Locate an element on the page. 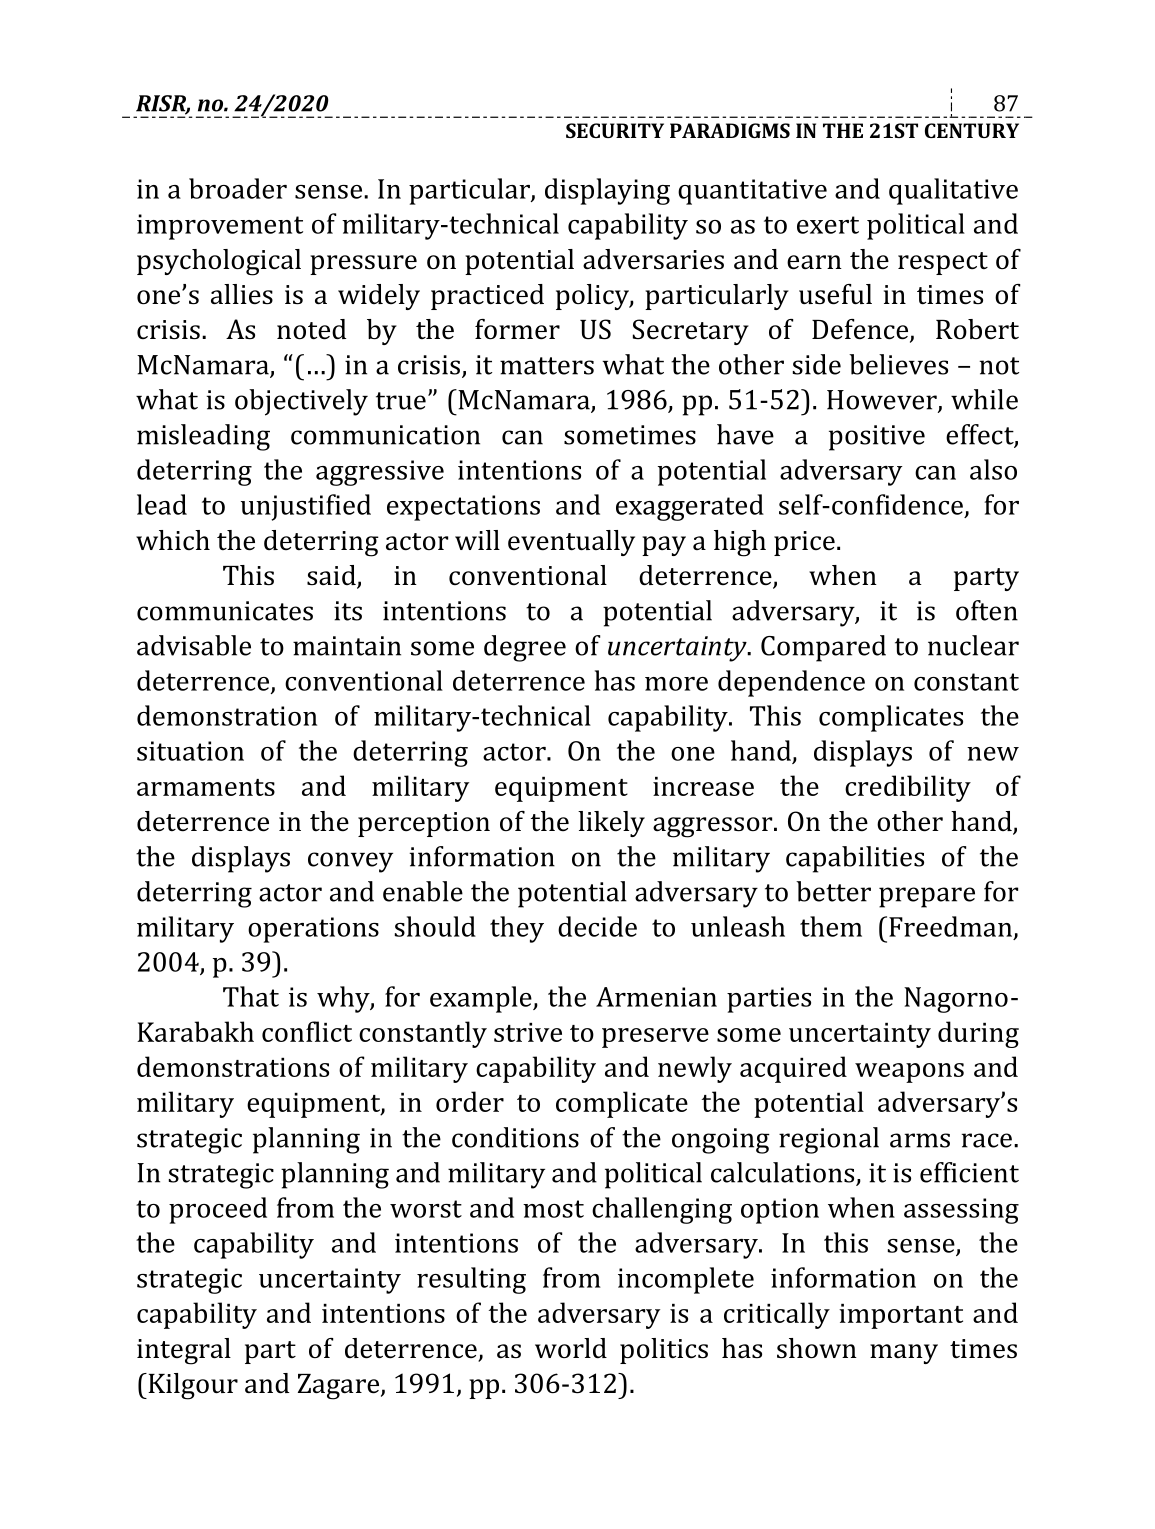 The width and height of the document is (1155, 1529). situation is located at coordinates (190, 751).
